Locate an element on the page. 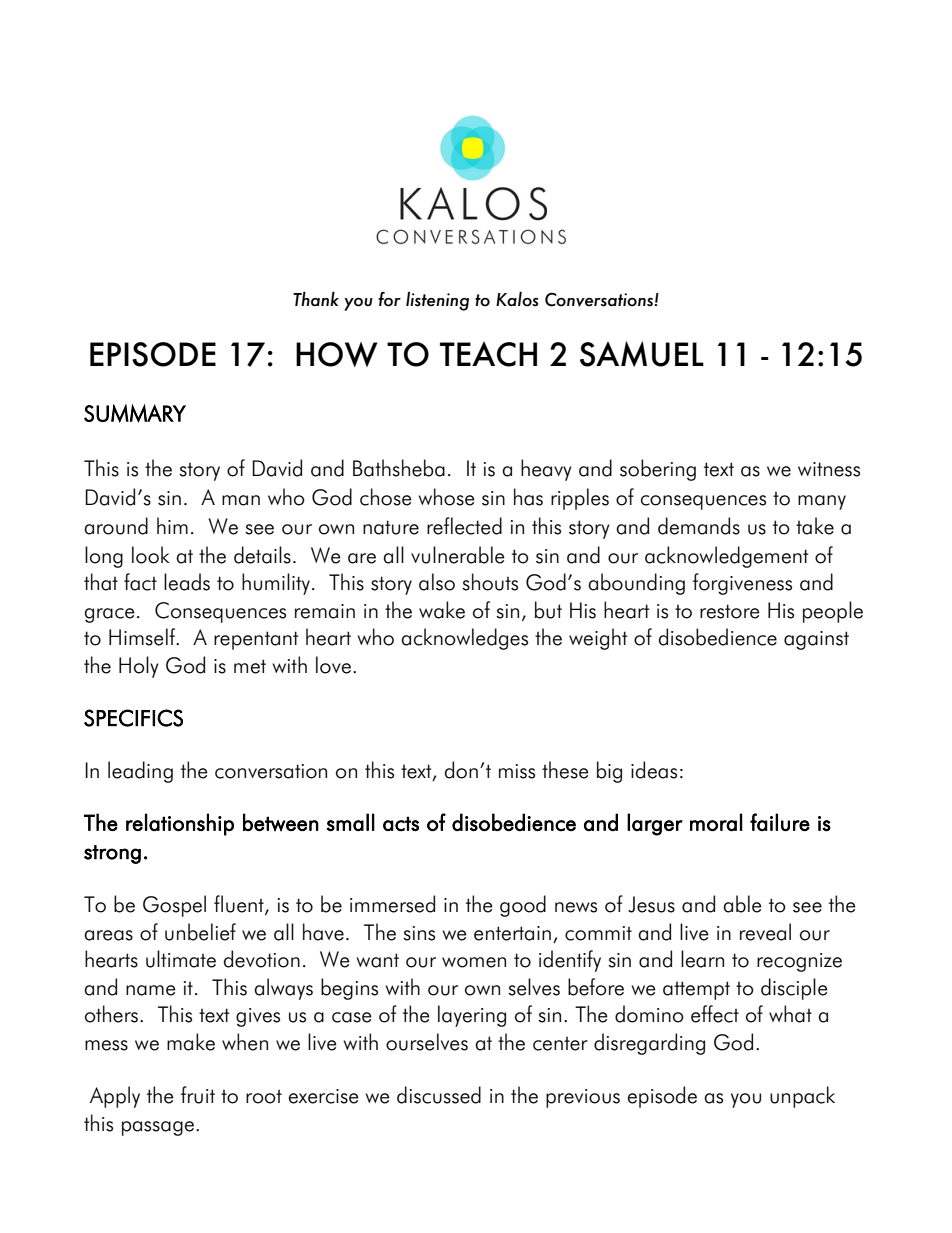 This document has width=952, height=1233. listening is located at coordinates (437, 301).
